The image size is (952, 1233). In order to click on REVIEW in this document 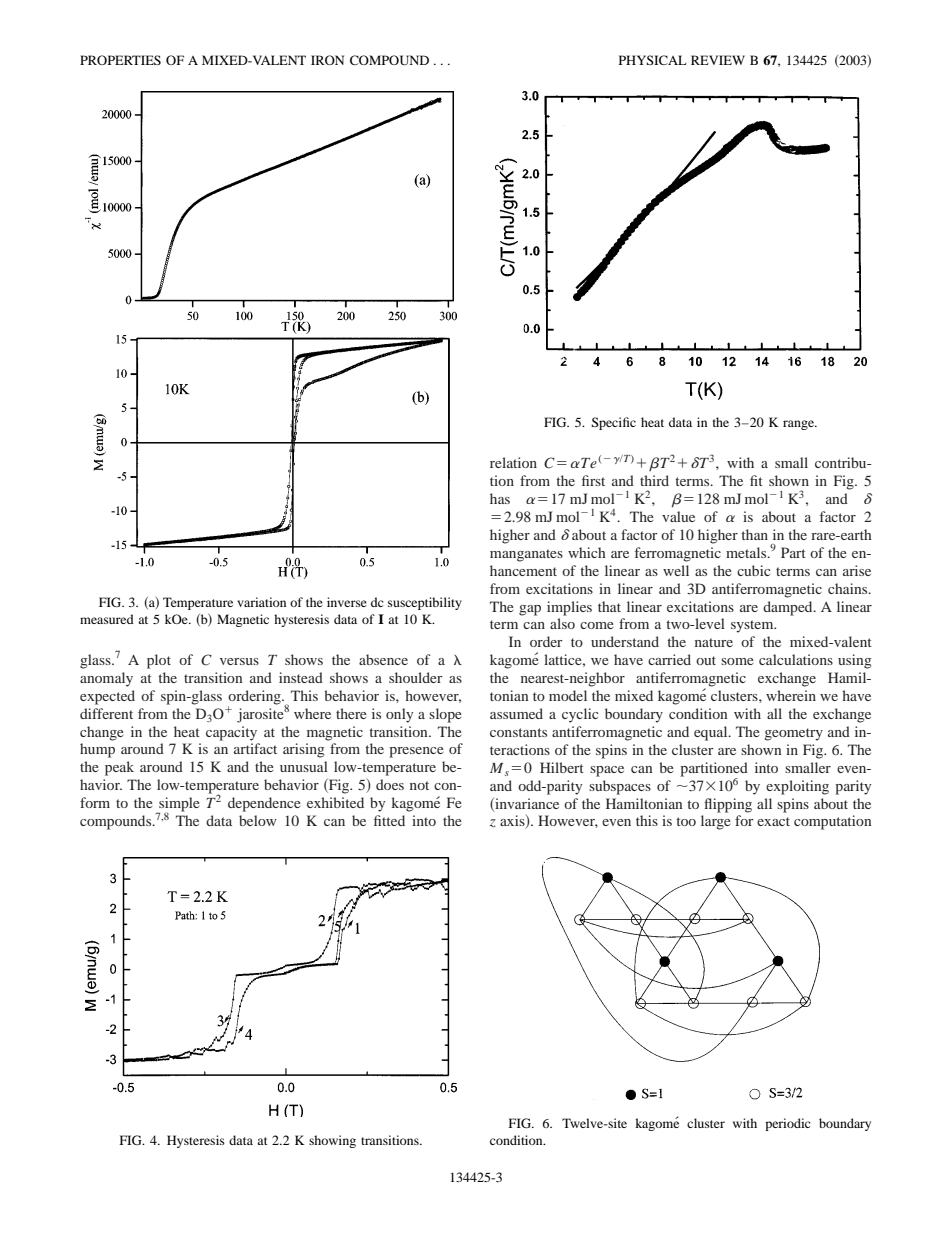, I will do `click(718, 60)`.
